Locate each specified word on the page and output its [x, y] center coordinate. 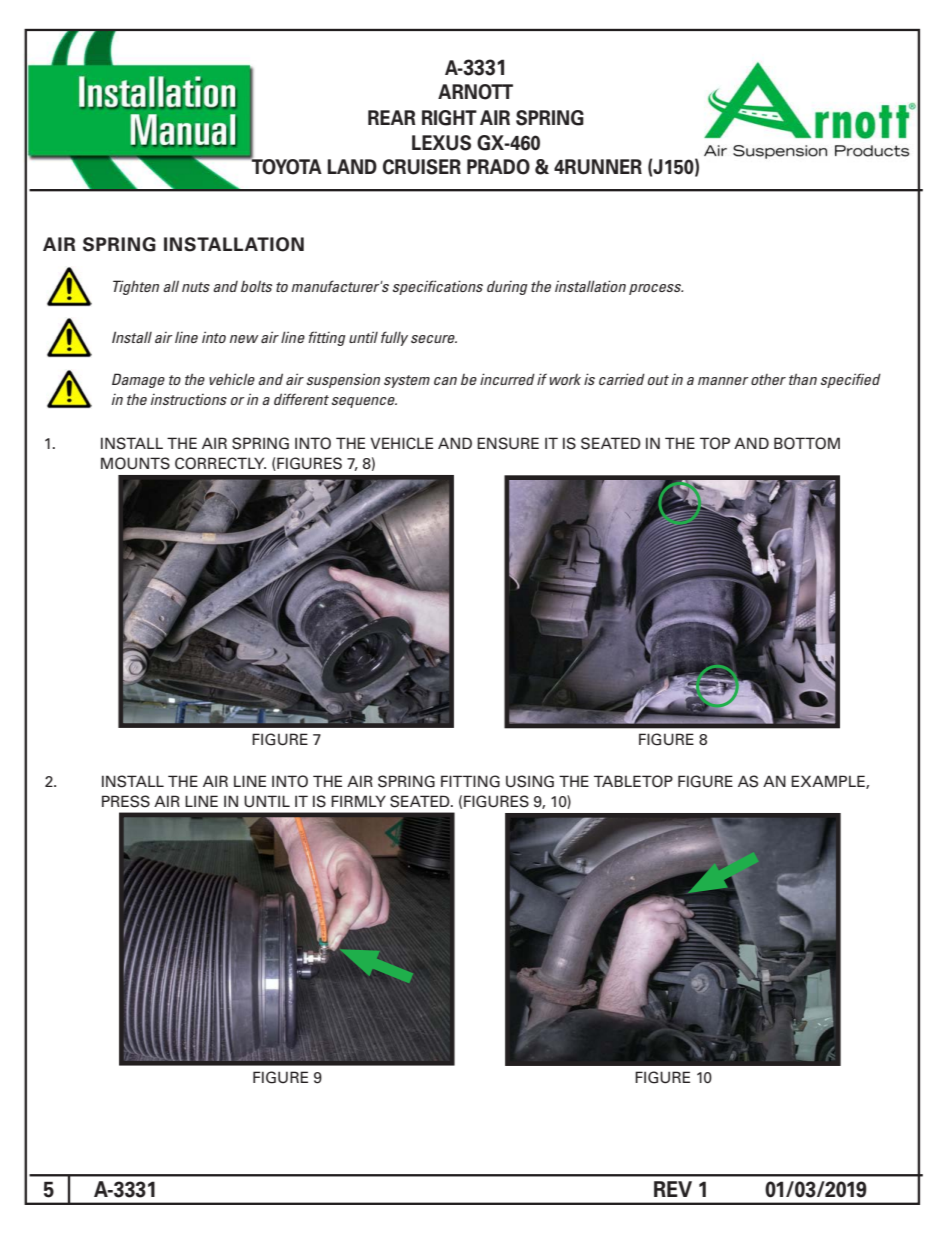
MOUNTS [135, 463]
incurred [507, 379]
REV [673, 1189]
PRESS [126, 801]
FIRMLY [358, 801]
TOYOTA [286, 166]
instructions [189, 399]
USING [530, 781]
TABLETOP [633, 781]
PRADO [498, 167]
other [768, 379]
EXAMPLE [829, 782]
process [656, 289]
